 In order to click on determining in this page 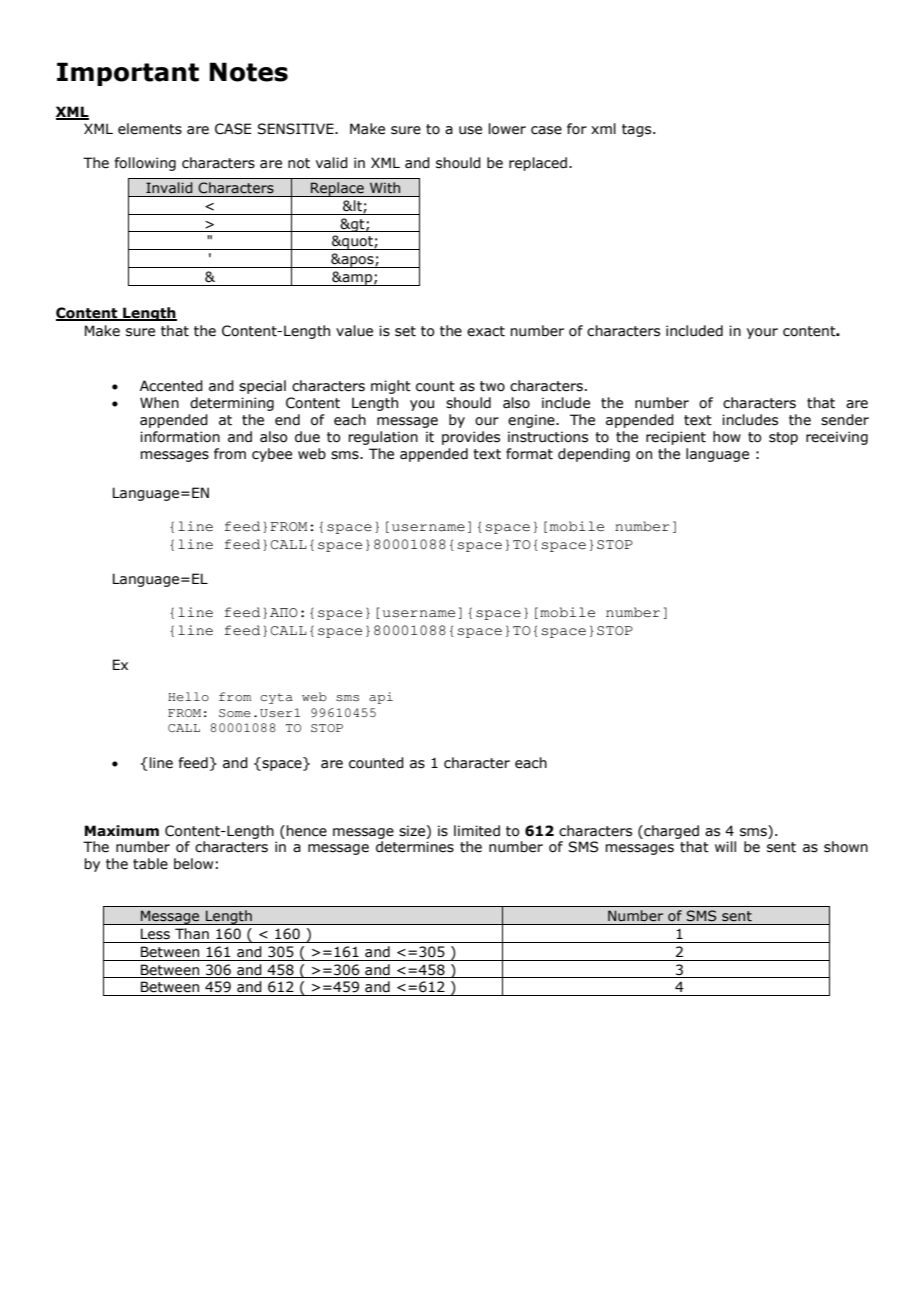, I will do `click(232, 404)`.
